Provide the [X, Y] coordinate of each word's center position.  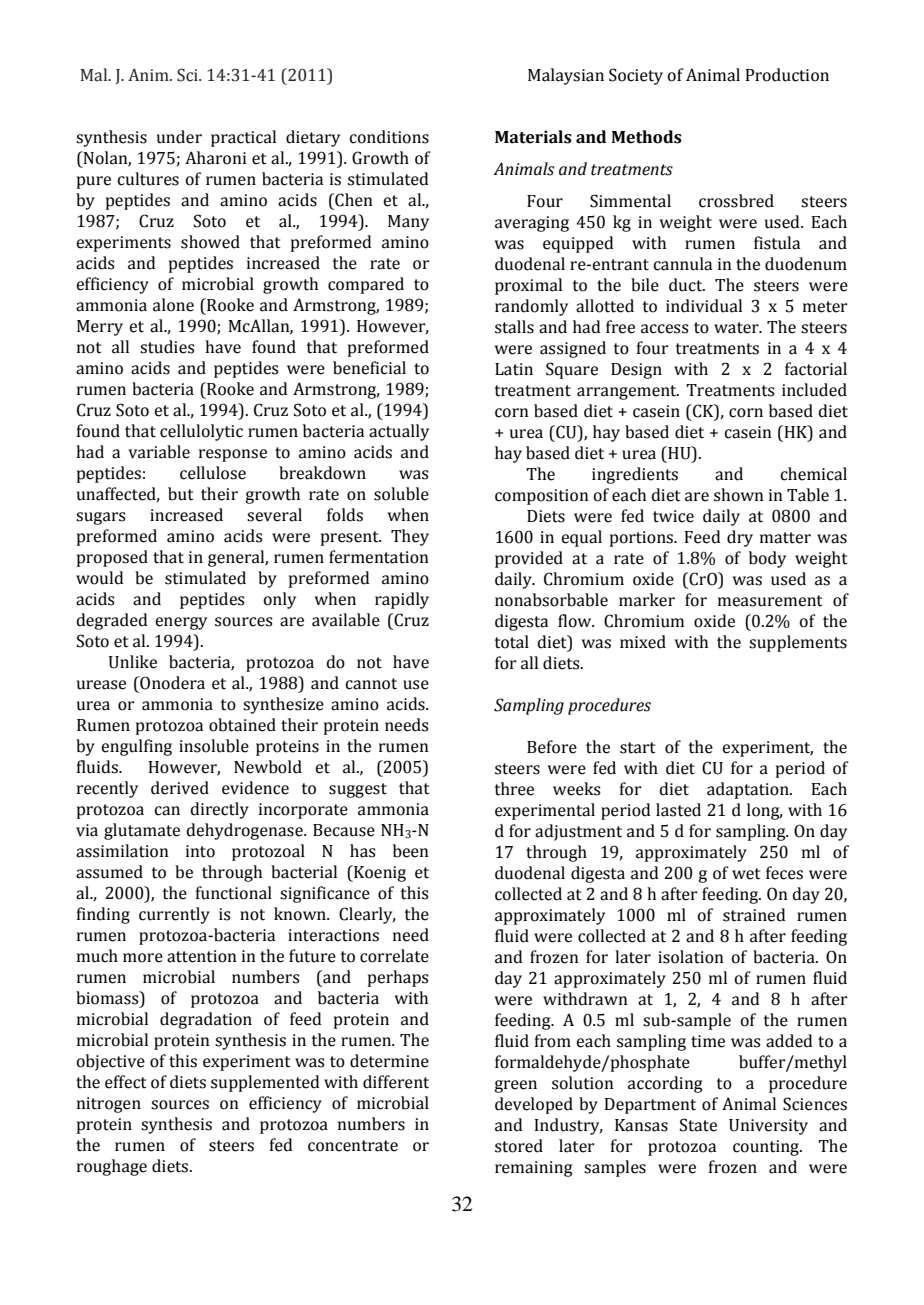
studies [167, 347]
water [737, 328]
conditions [389, 137]
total [512, 642]
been [411, 851]
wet [746, 874]
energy [181, 623]
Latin [514, 369]
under [179, 137]
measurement [770, 601]
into [200, 851]
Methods [647, 137]
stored [519, 1146]
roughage [112, 1167]
